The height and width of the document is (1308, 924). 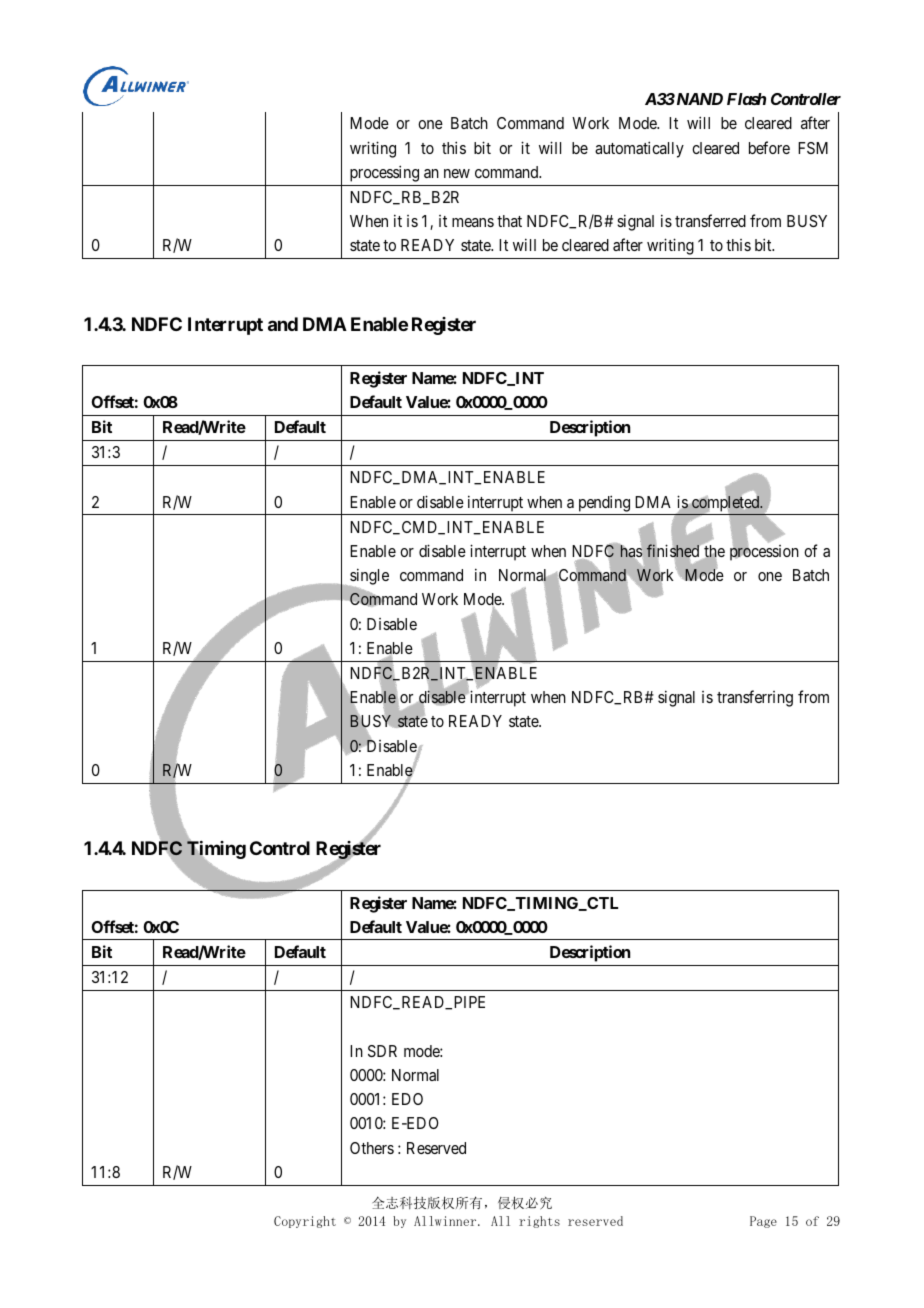 What do you see at coordinates (763, 1222) in the document?
I see `Page` at bounding box center [763, 1222].
